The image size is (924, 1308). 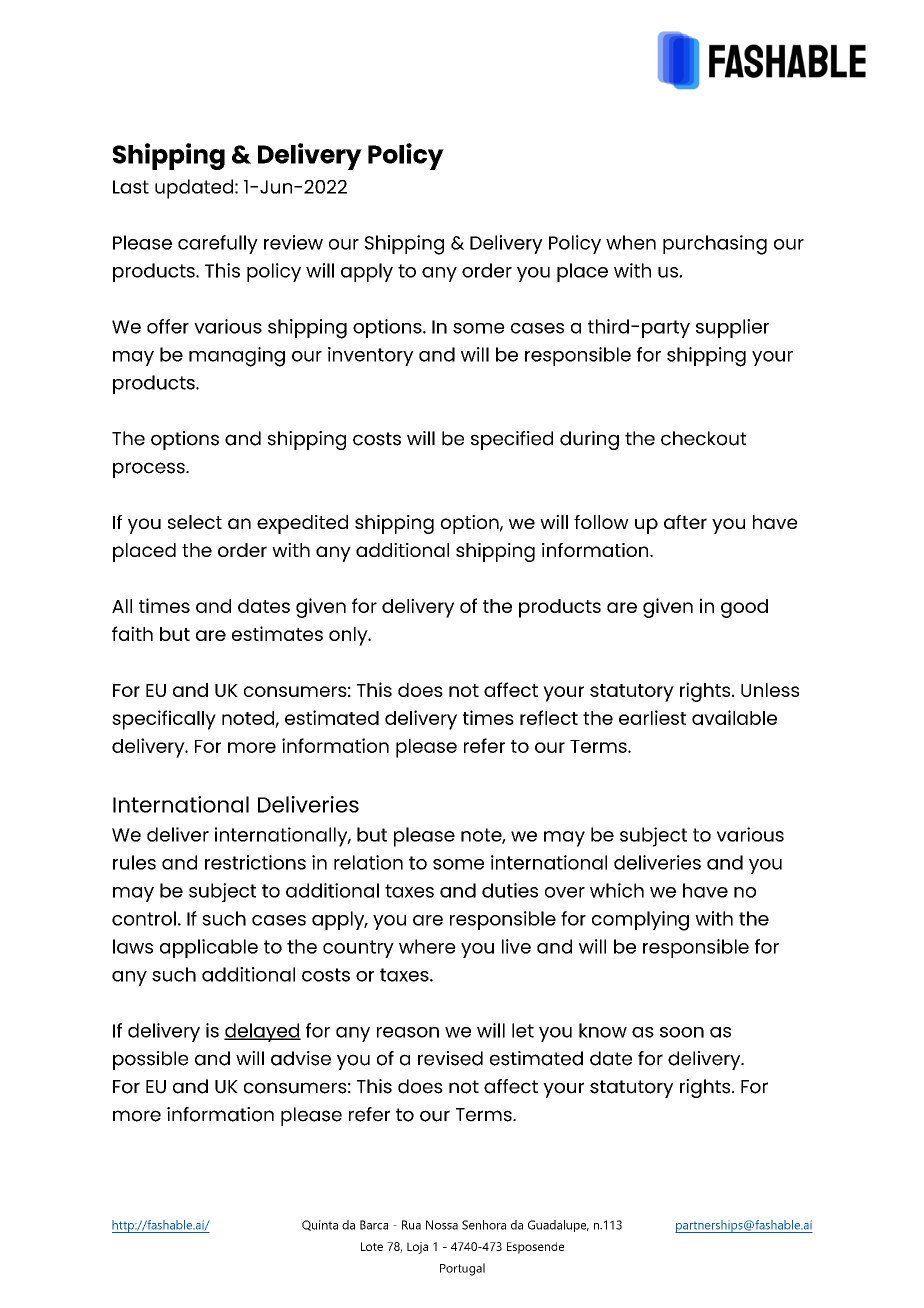 What do you see at coordinates (558, 1226) in the screenshot?
I see `Guadalupe` at bounding box center [558, 1226].
